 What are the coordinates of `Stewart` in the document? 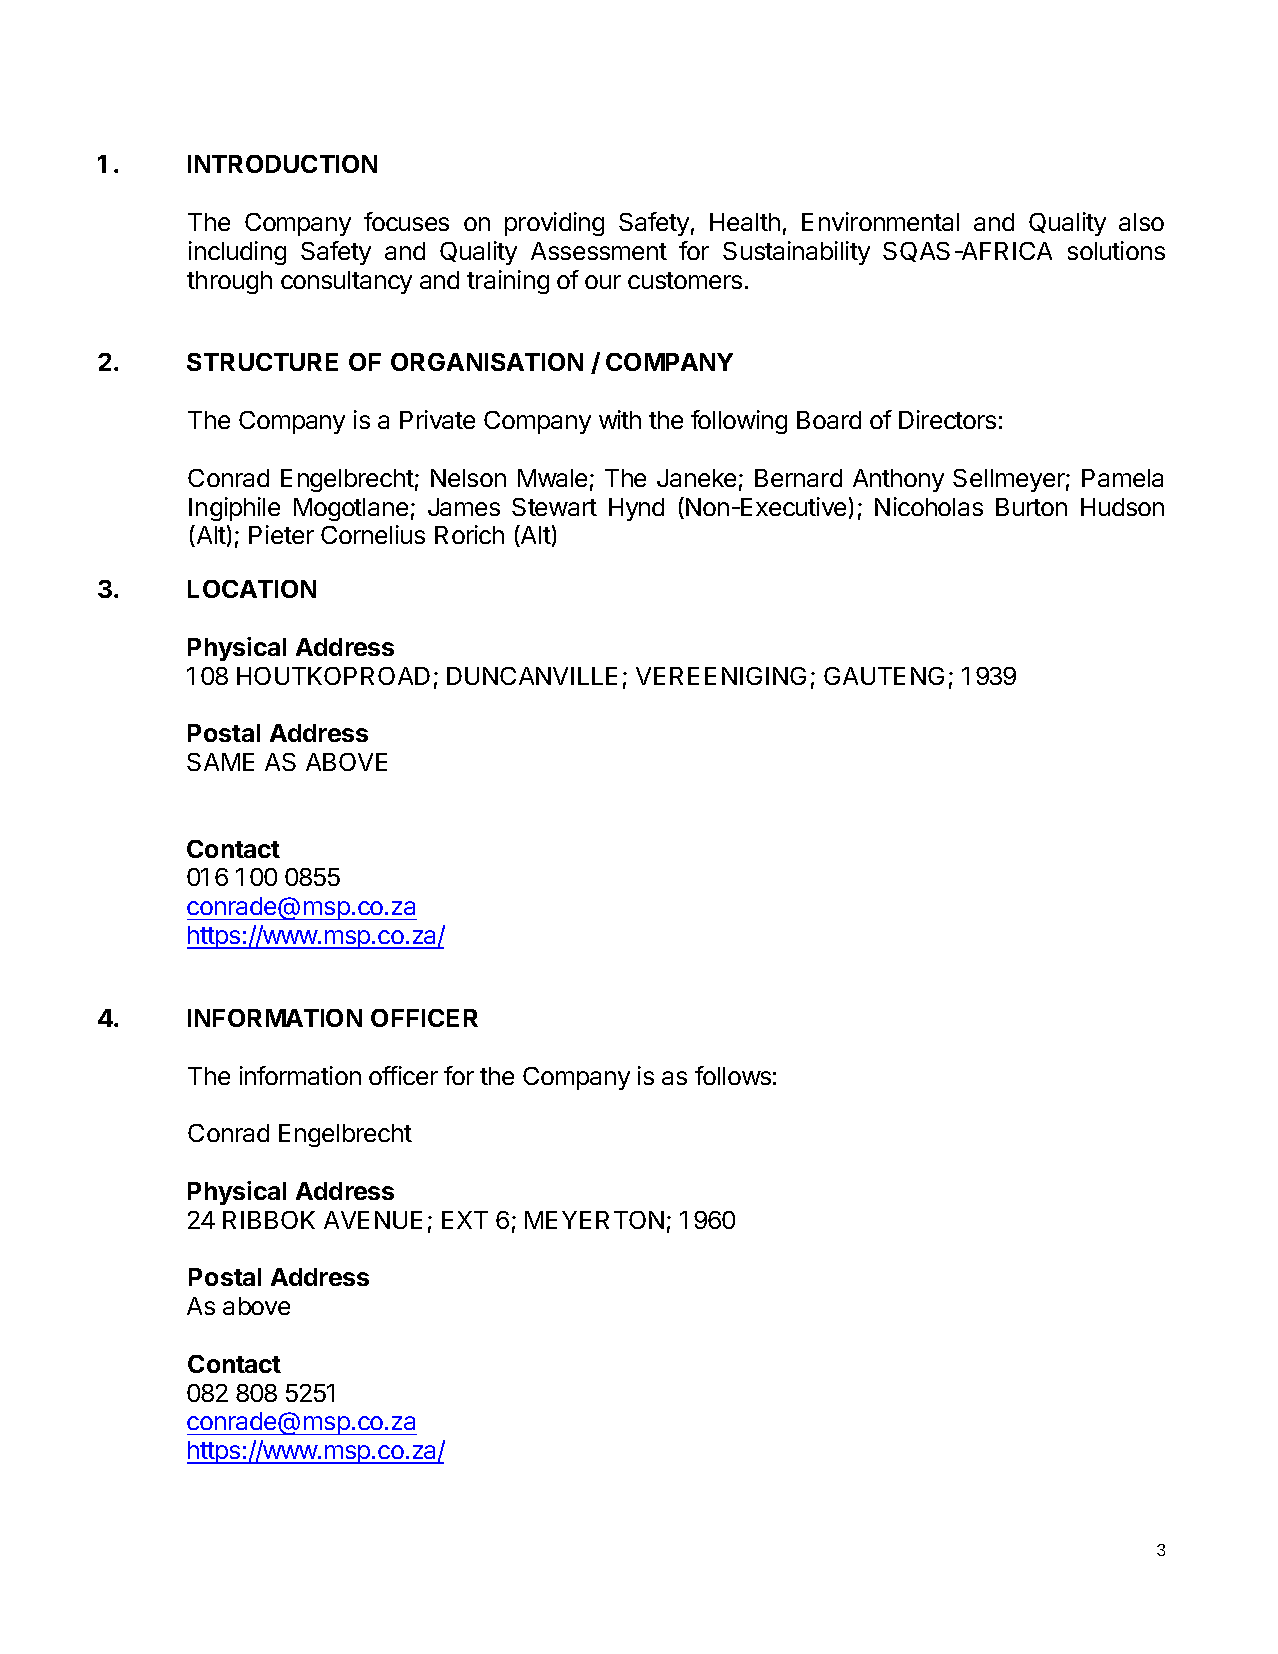 It's located at (554, 507).
